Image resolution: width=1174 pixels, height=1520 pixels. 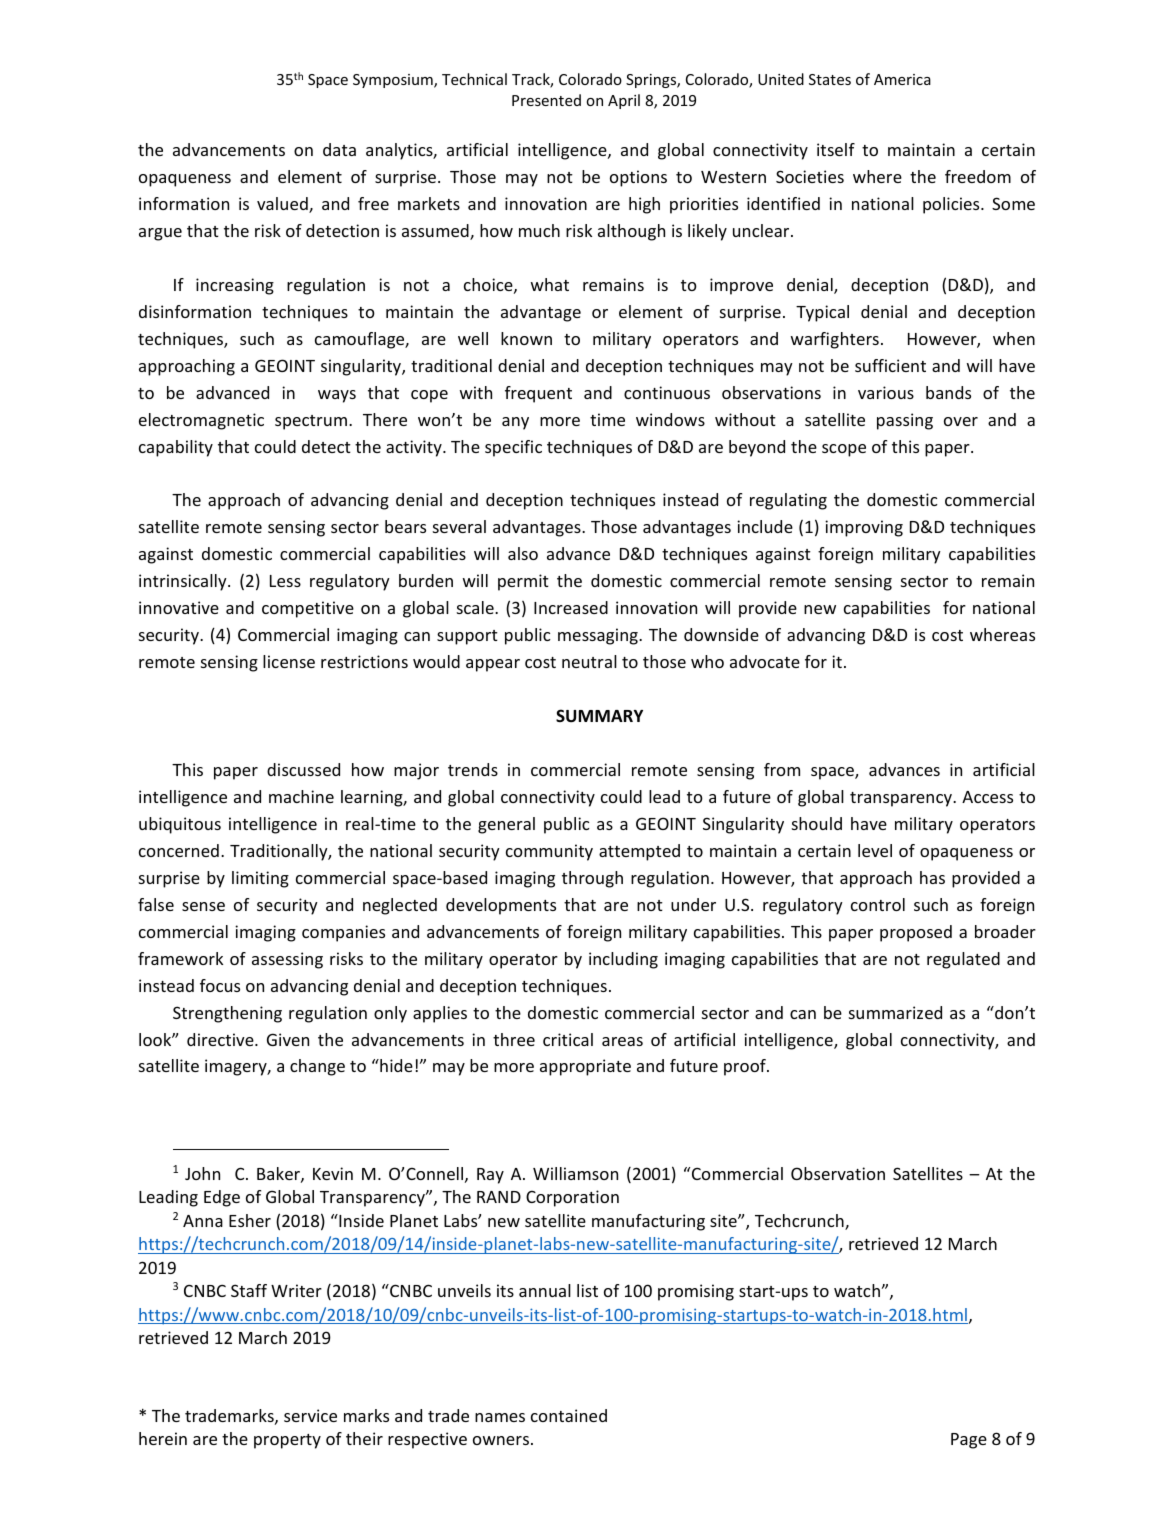 I want to click on including, so click(x=623, y=960).
